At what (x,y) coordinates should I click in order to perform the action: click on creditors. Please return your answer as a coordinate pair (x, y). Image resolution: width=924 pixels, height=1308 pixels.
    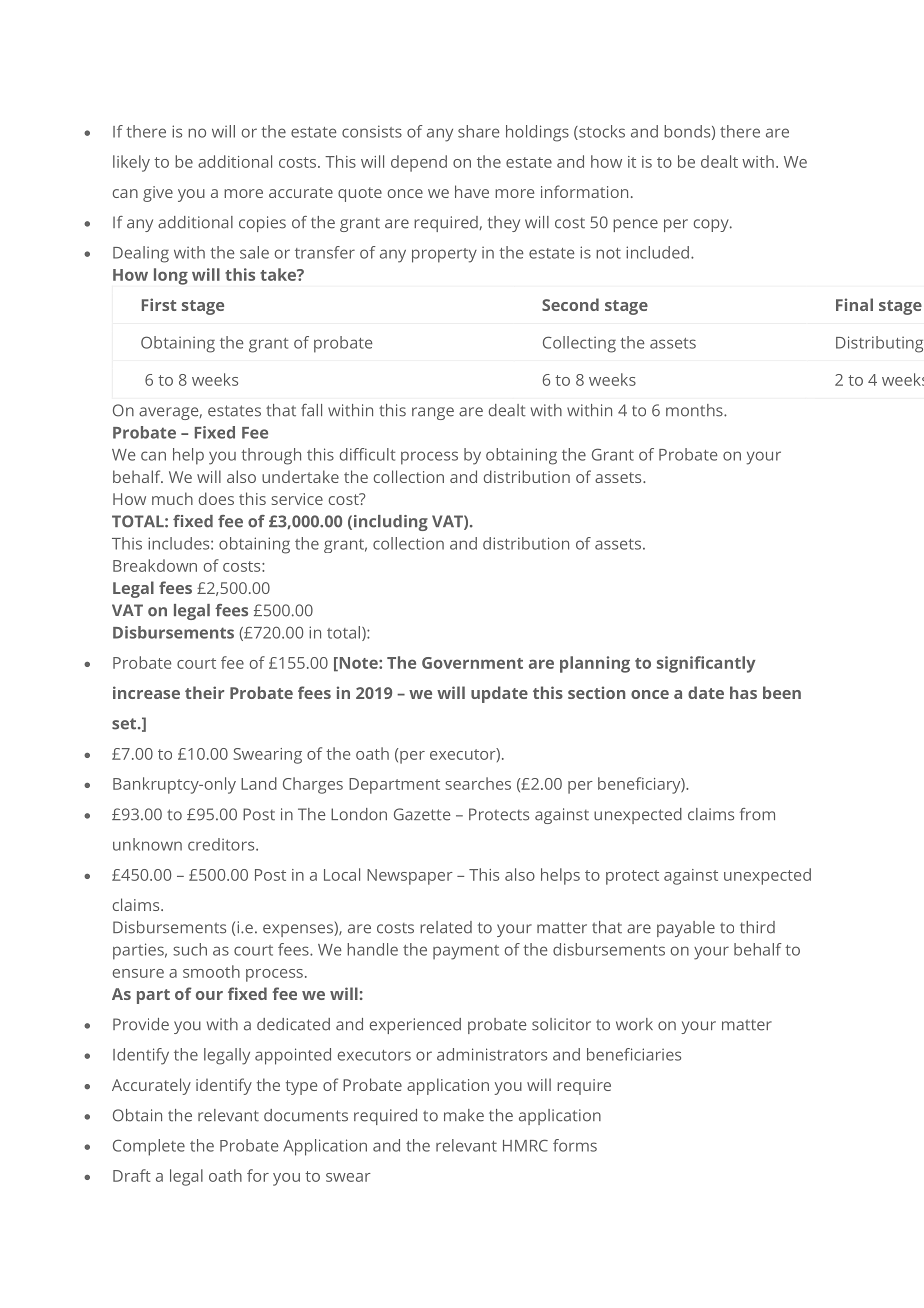
    Looking at the image, I should click on (222, 844).
